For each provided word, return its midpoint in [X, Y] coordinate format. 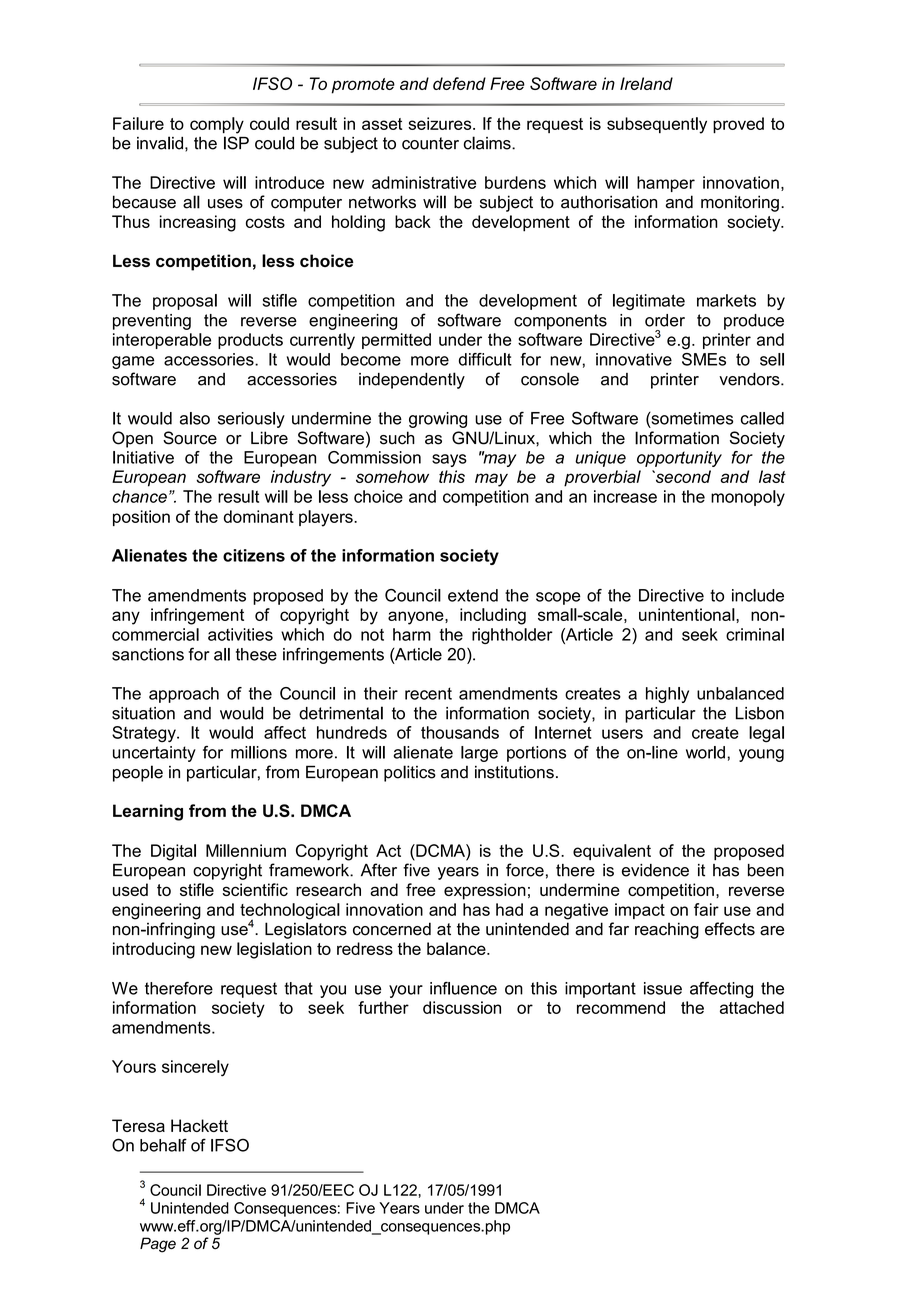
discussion [462, 1007]
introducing [154, 950]
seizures [441, 123]
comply [217, 125]
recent [428, 693]
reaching [667, 930]
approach [184, 695]
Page [158, 1245]
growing [438, 420]
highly [667, 695]
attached [752, 1007]
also [195, 418]
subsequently [657, 125]
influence [463, 988]
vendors [750, 379]
